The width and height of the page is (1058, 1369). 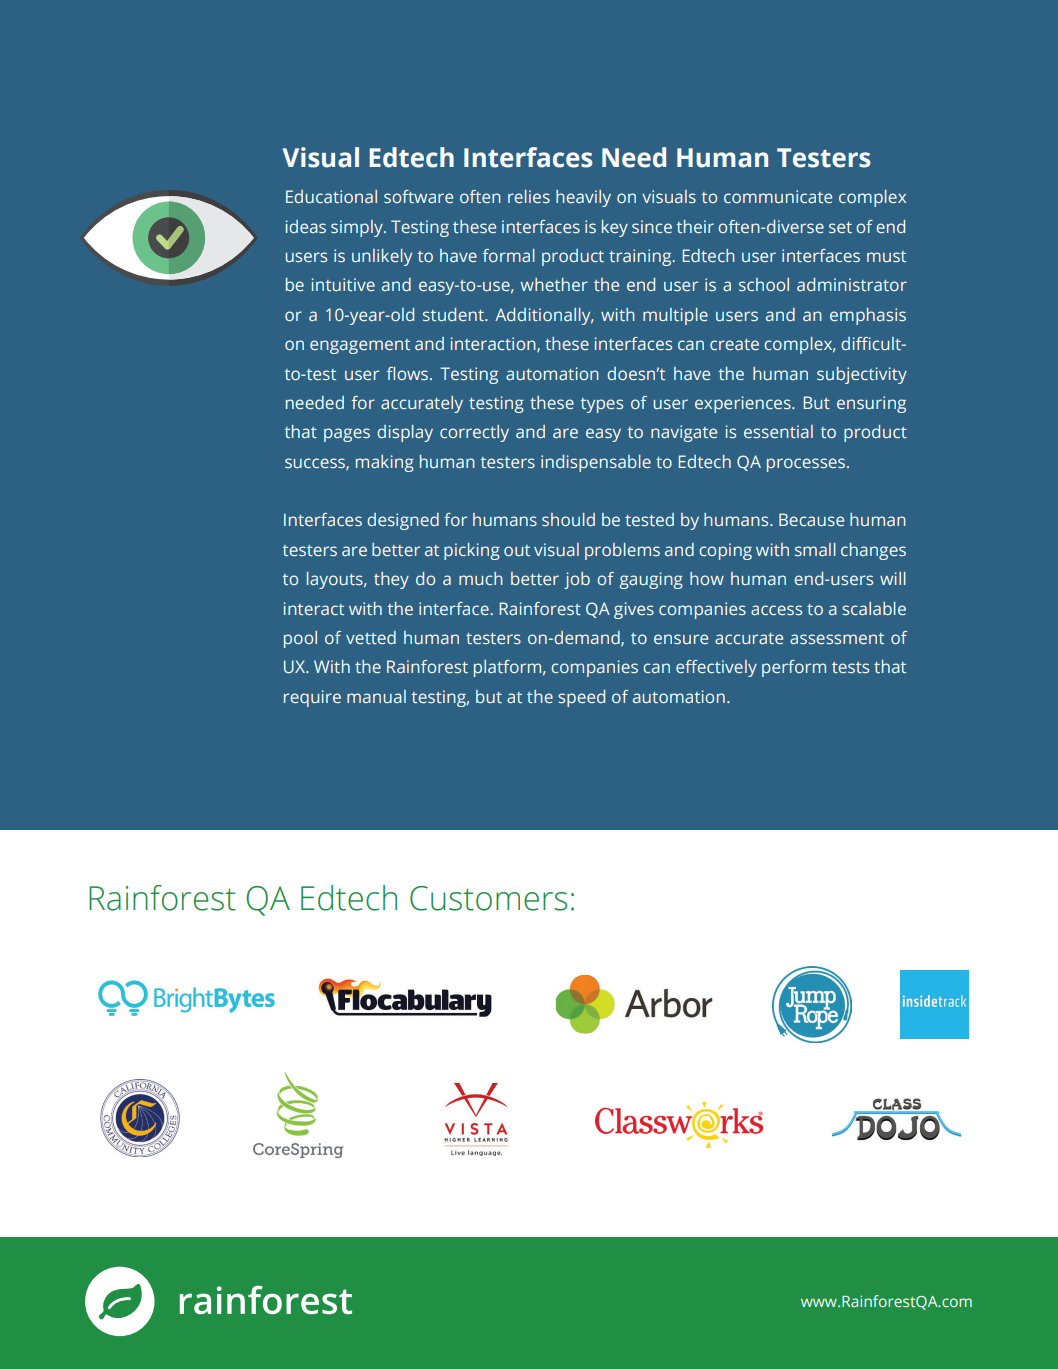 I want to click on manual, so click(x=376, y=696).
